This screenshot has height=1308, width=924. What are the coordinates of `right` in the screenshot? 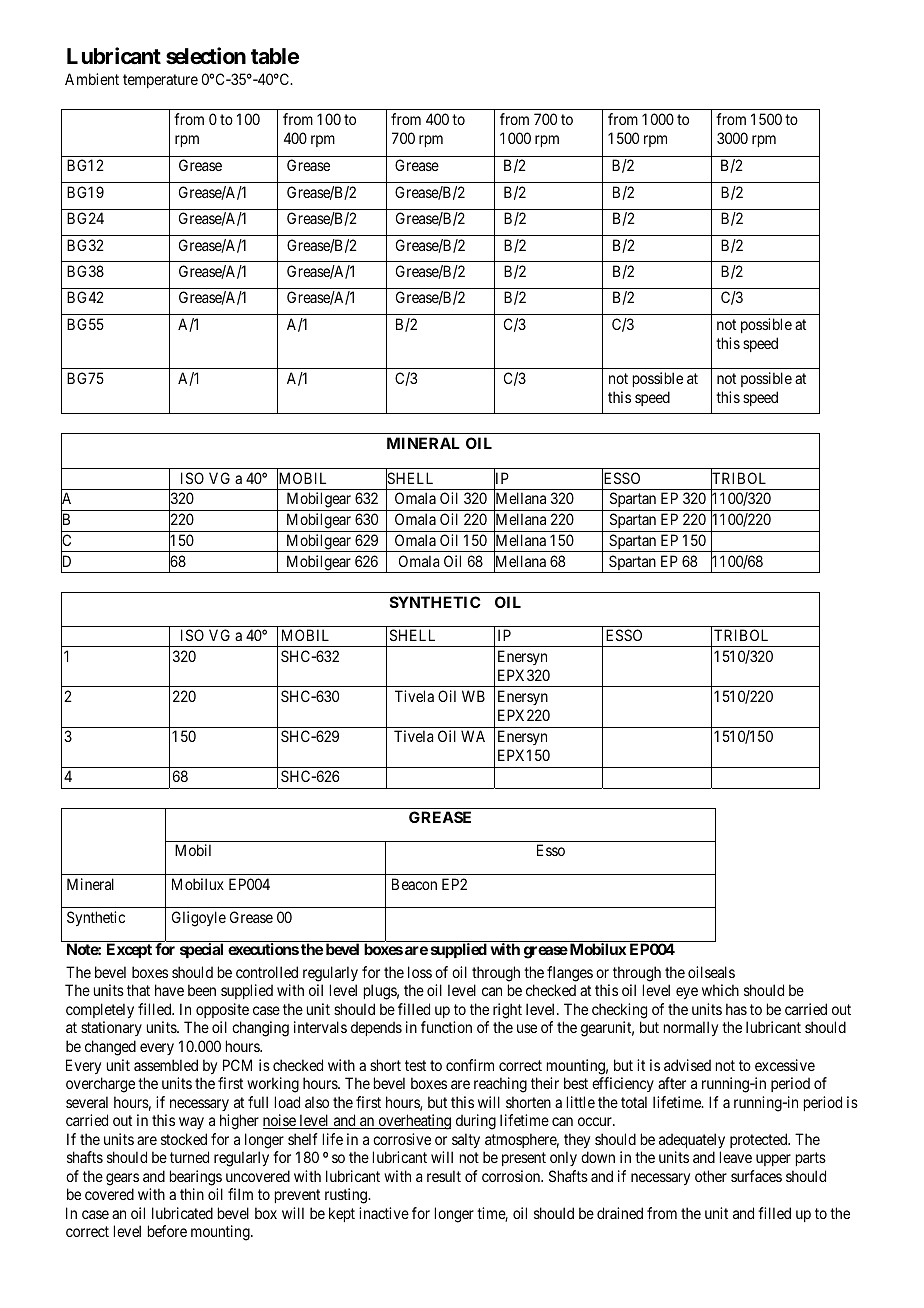 It's located at (507, 1011).
